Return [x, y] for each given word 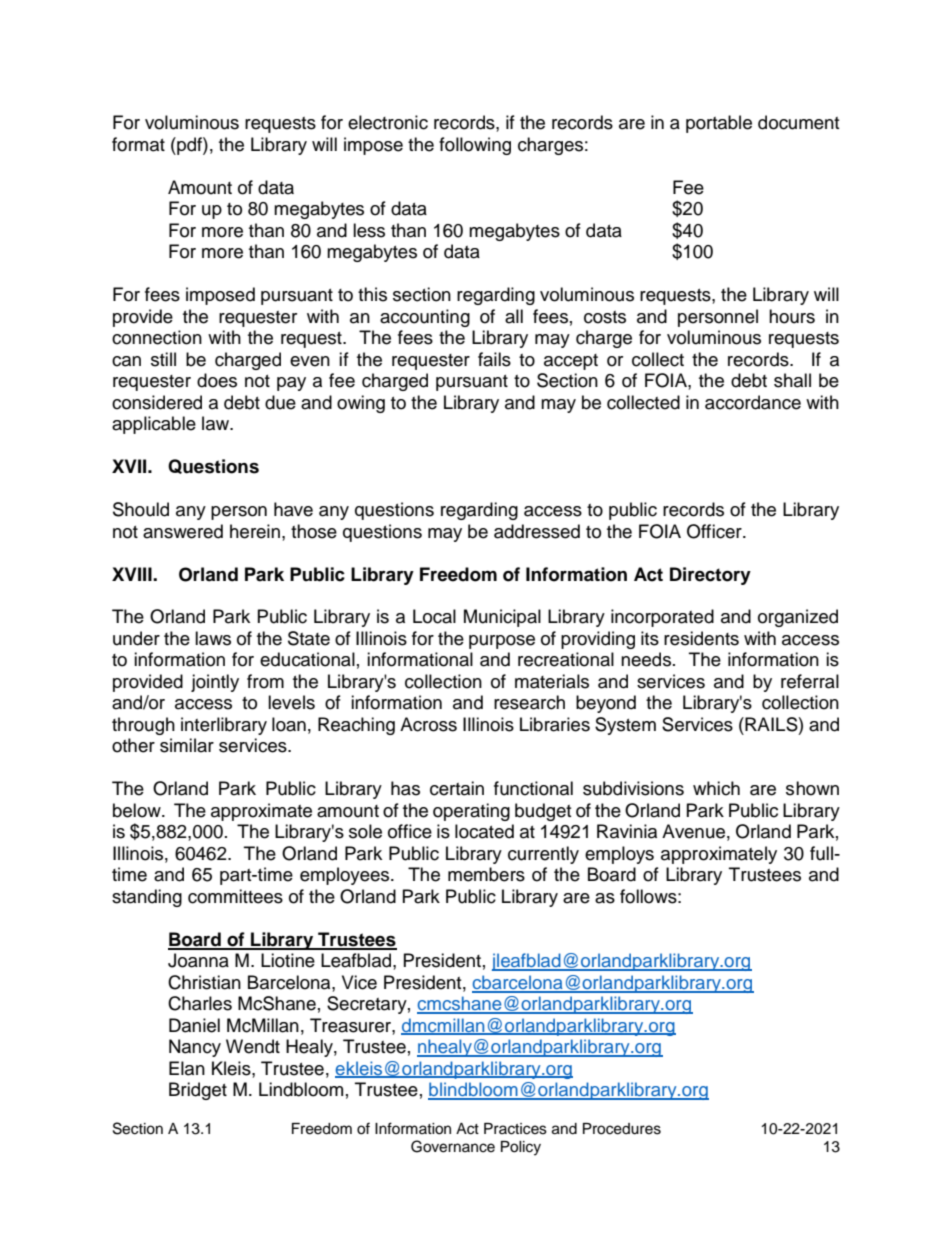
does [217, 380]
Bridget [198, 1091]
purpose [502, 642]
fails [494, 359]
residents [701, 638]
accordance [753, 402]
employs [619, 855]
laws [213, 638]
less [369, 230]
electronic [388, 122]
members [486, 874]
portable [719, 124]
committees [235, 896]
